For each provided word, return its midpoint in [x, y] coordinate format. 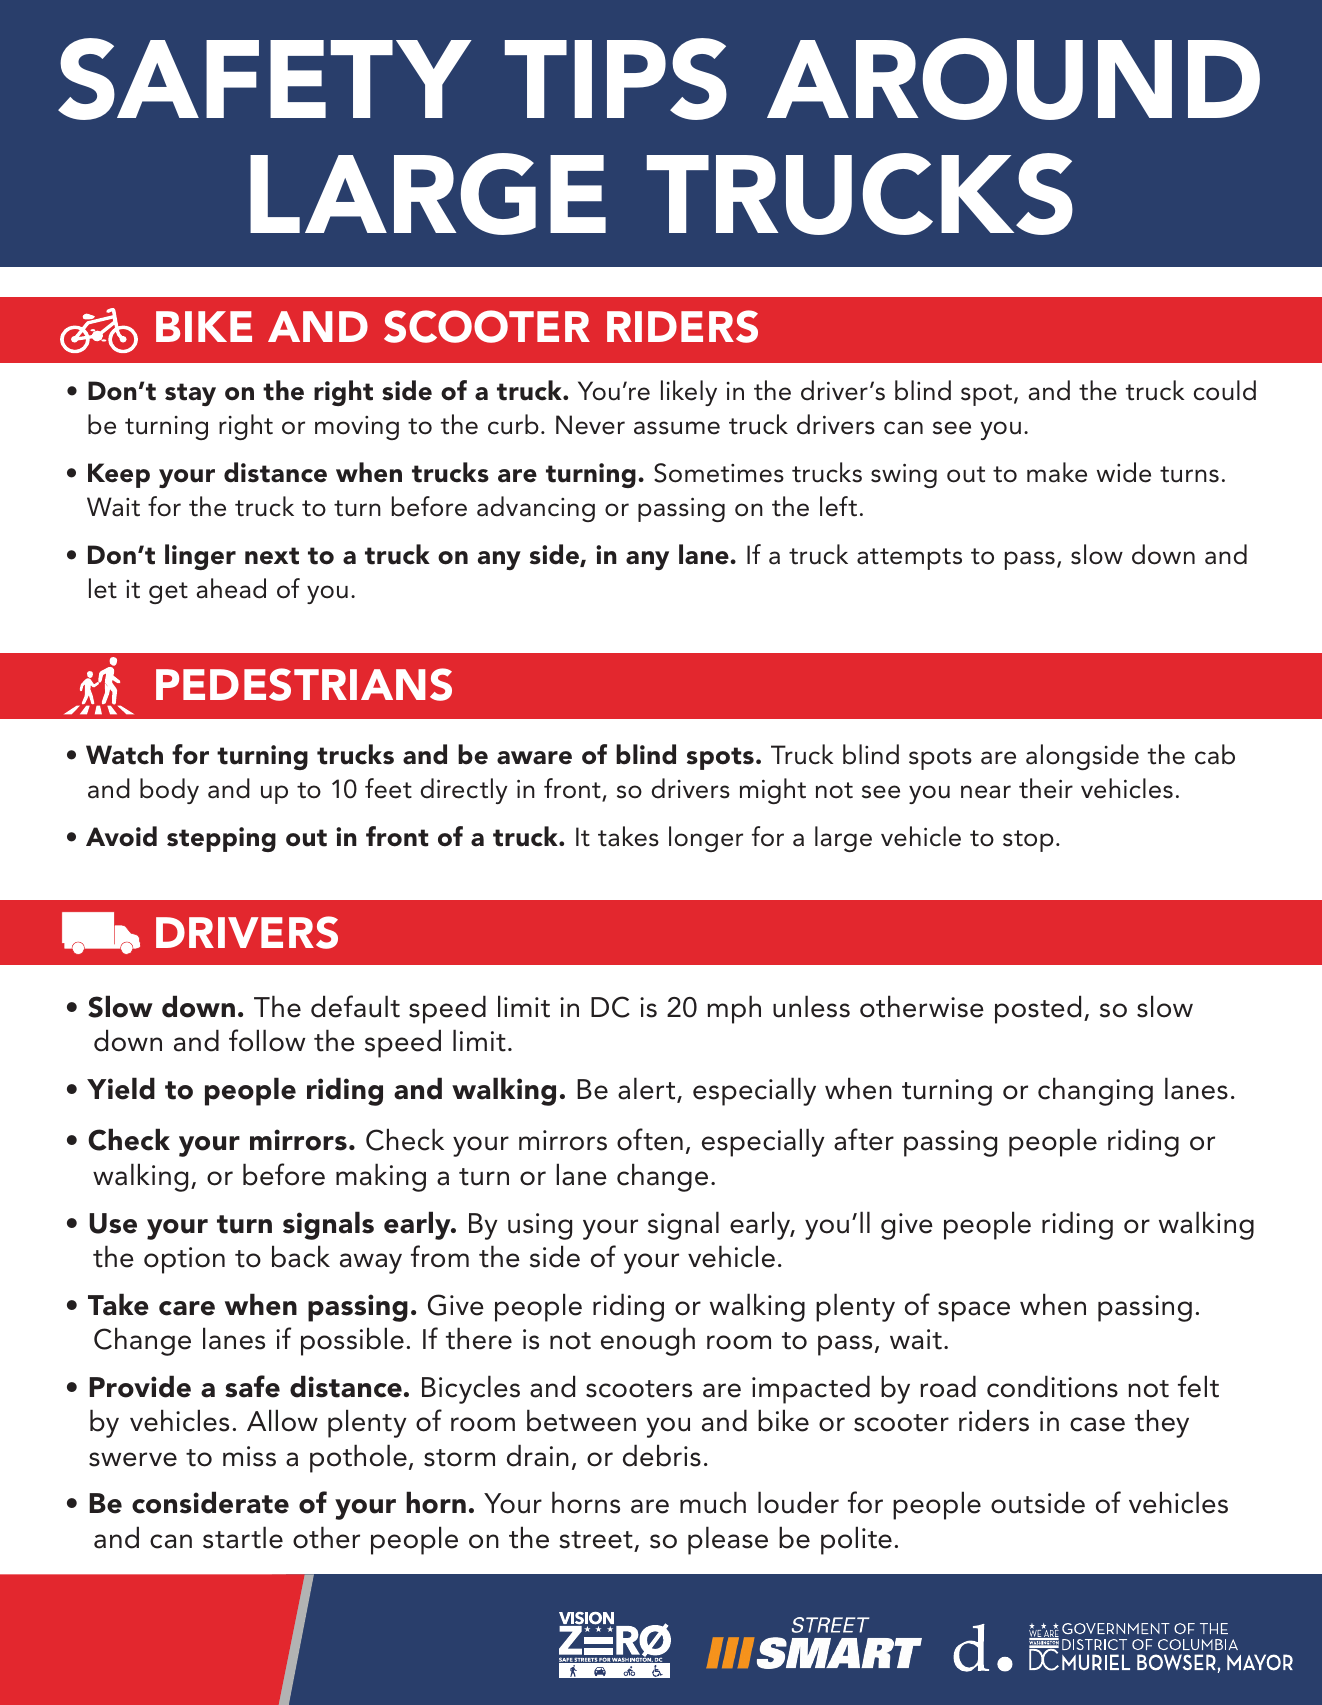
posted [1038, 1009]
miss [249, 1456]
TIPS [616, 79]
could [1225, 390]
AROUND [1013, 79]
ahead [231, 588]
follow [267, 1040]
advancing [536, 509]
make [1057, 472]
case [1097, 1424]
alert [648, 1089]
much [713, 1502]
